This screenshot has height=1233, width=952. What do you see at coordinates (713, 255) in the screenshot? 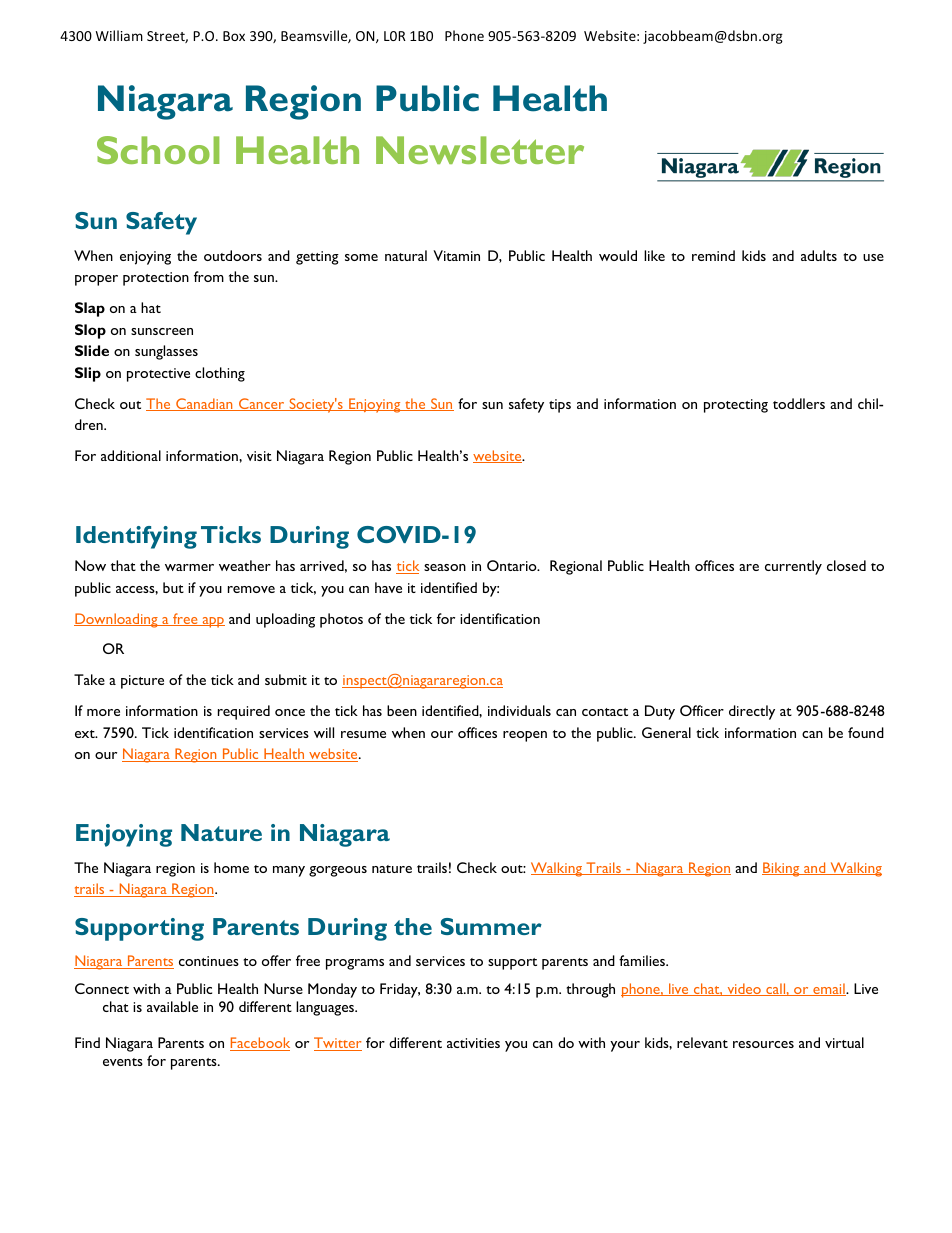
I see `remind` at bounding box center [713, 255].
